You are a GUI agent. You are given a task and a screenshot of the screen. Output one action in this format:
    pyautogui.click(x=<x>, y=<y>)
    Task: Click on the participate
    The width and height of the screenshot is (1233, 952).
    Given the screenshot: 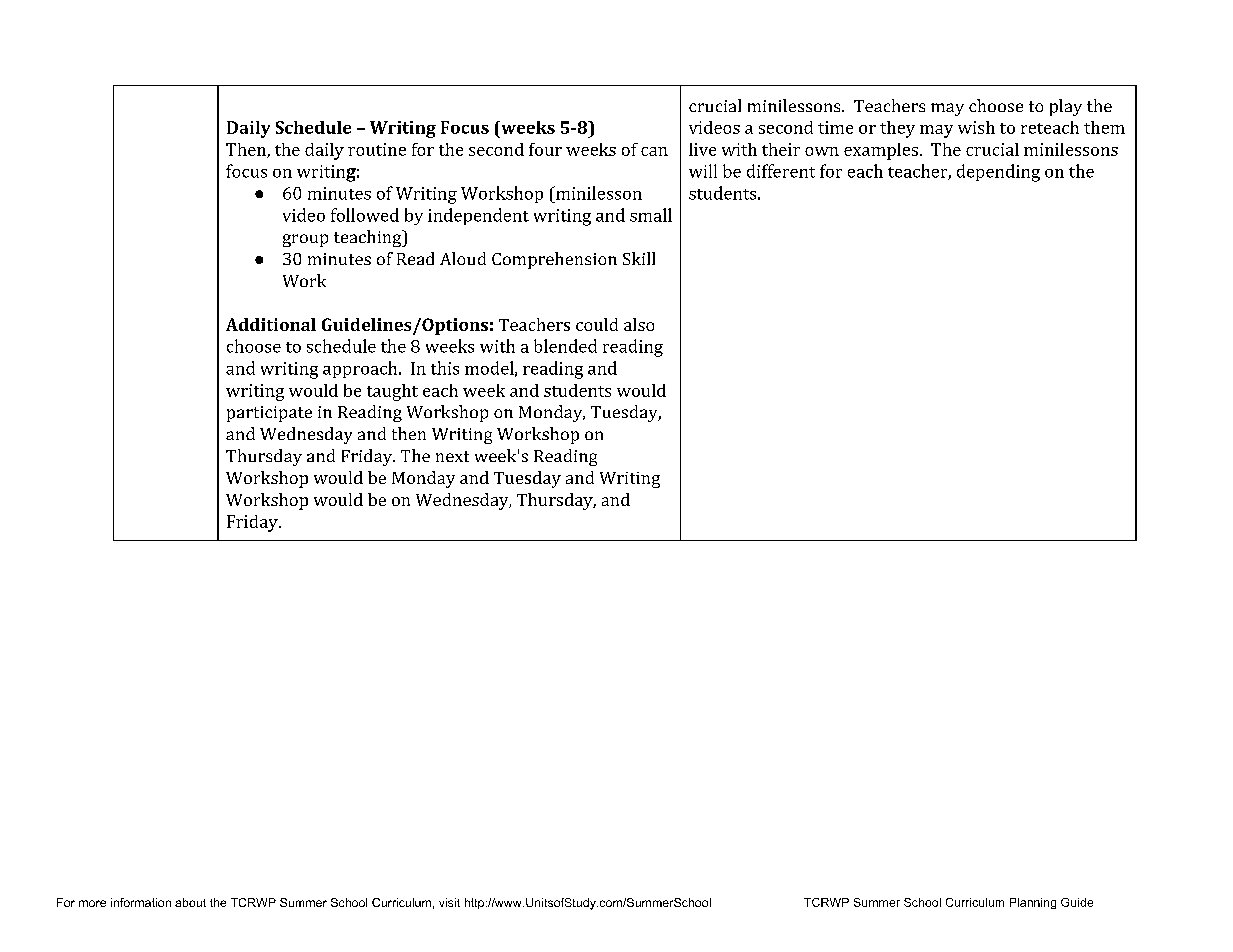 What is the action you would take?
    pyautogui.click(x=269, y=414)
